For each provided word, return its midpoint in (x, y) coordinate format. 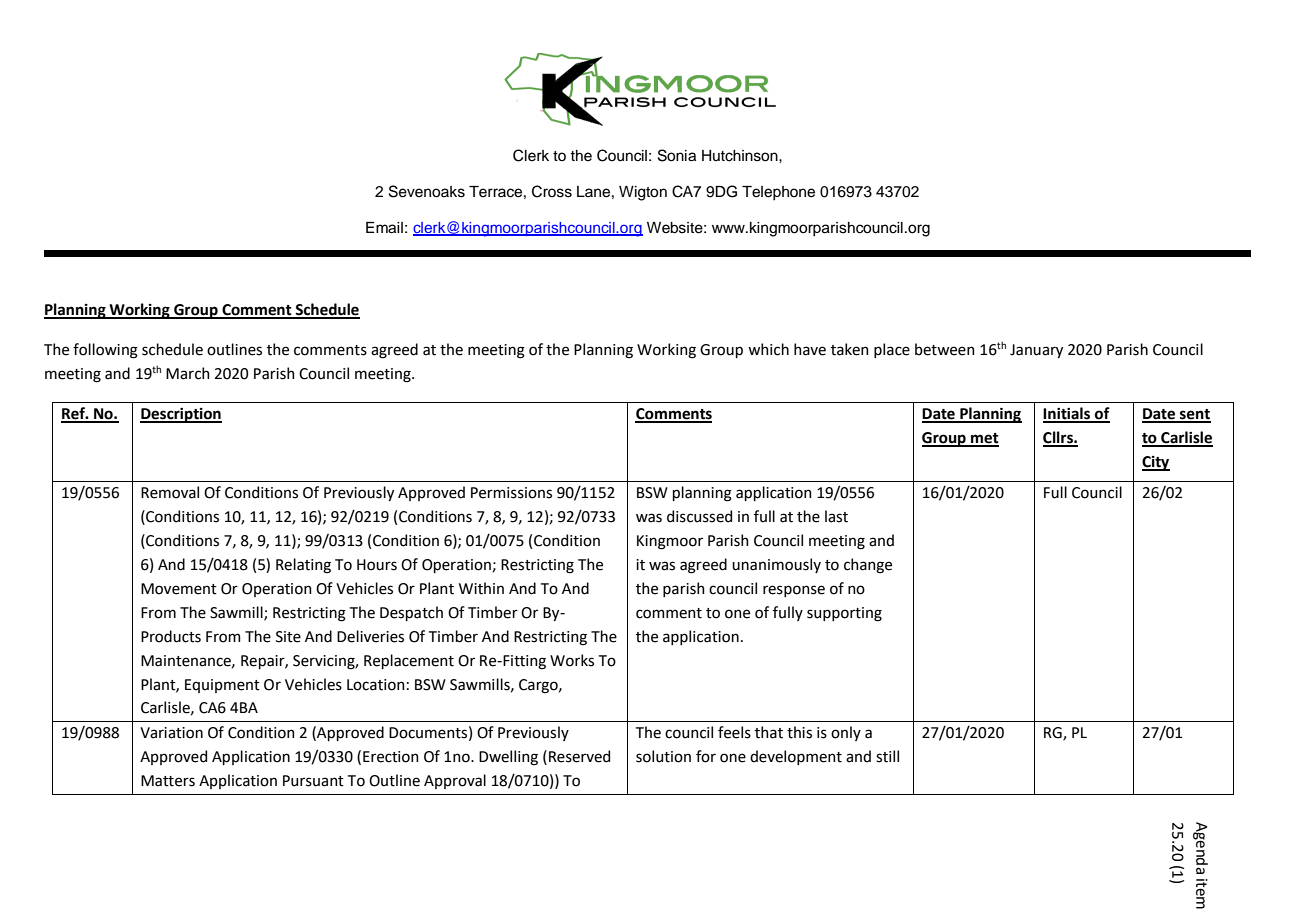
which (768, 349)
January (1036, 351)
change (868, 566)
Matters (168, 781)
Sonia (677, 155)
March (188, 373)
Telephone (778, 193)
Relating (303, 566)
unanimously (776, 565)
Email (384, 228)
